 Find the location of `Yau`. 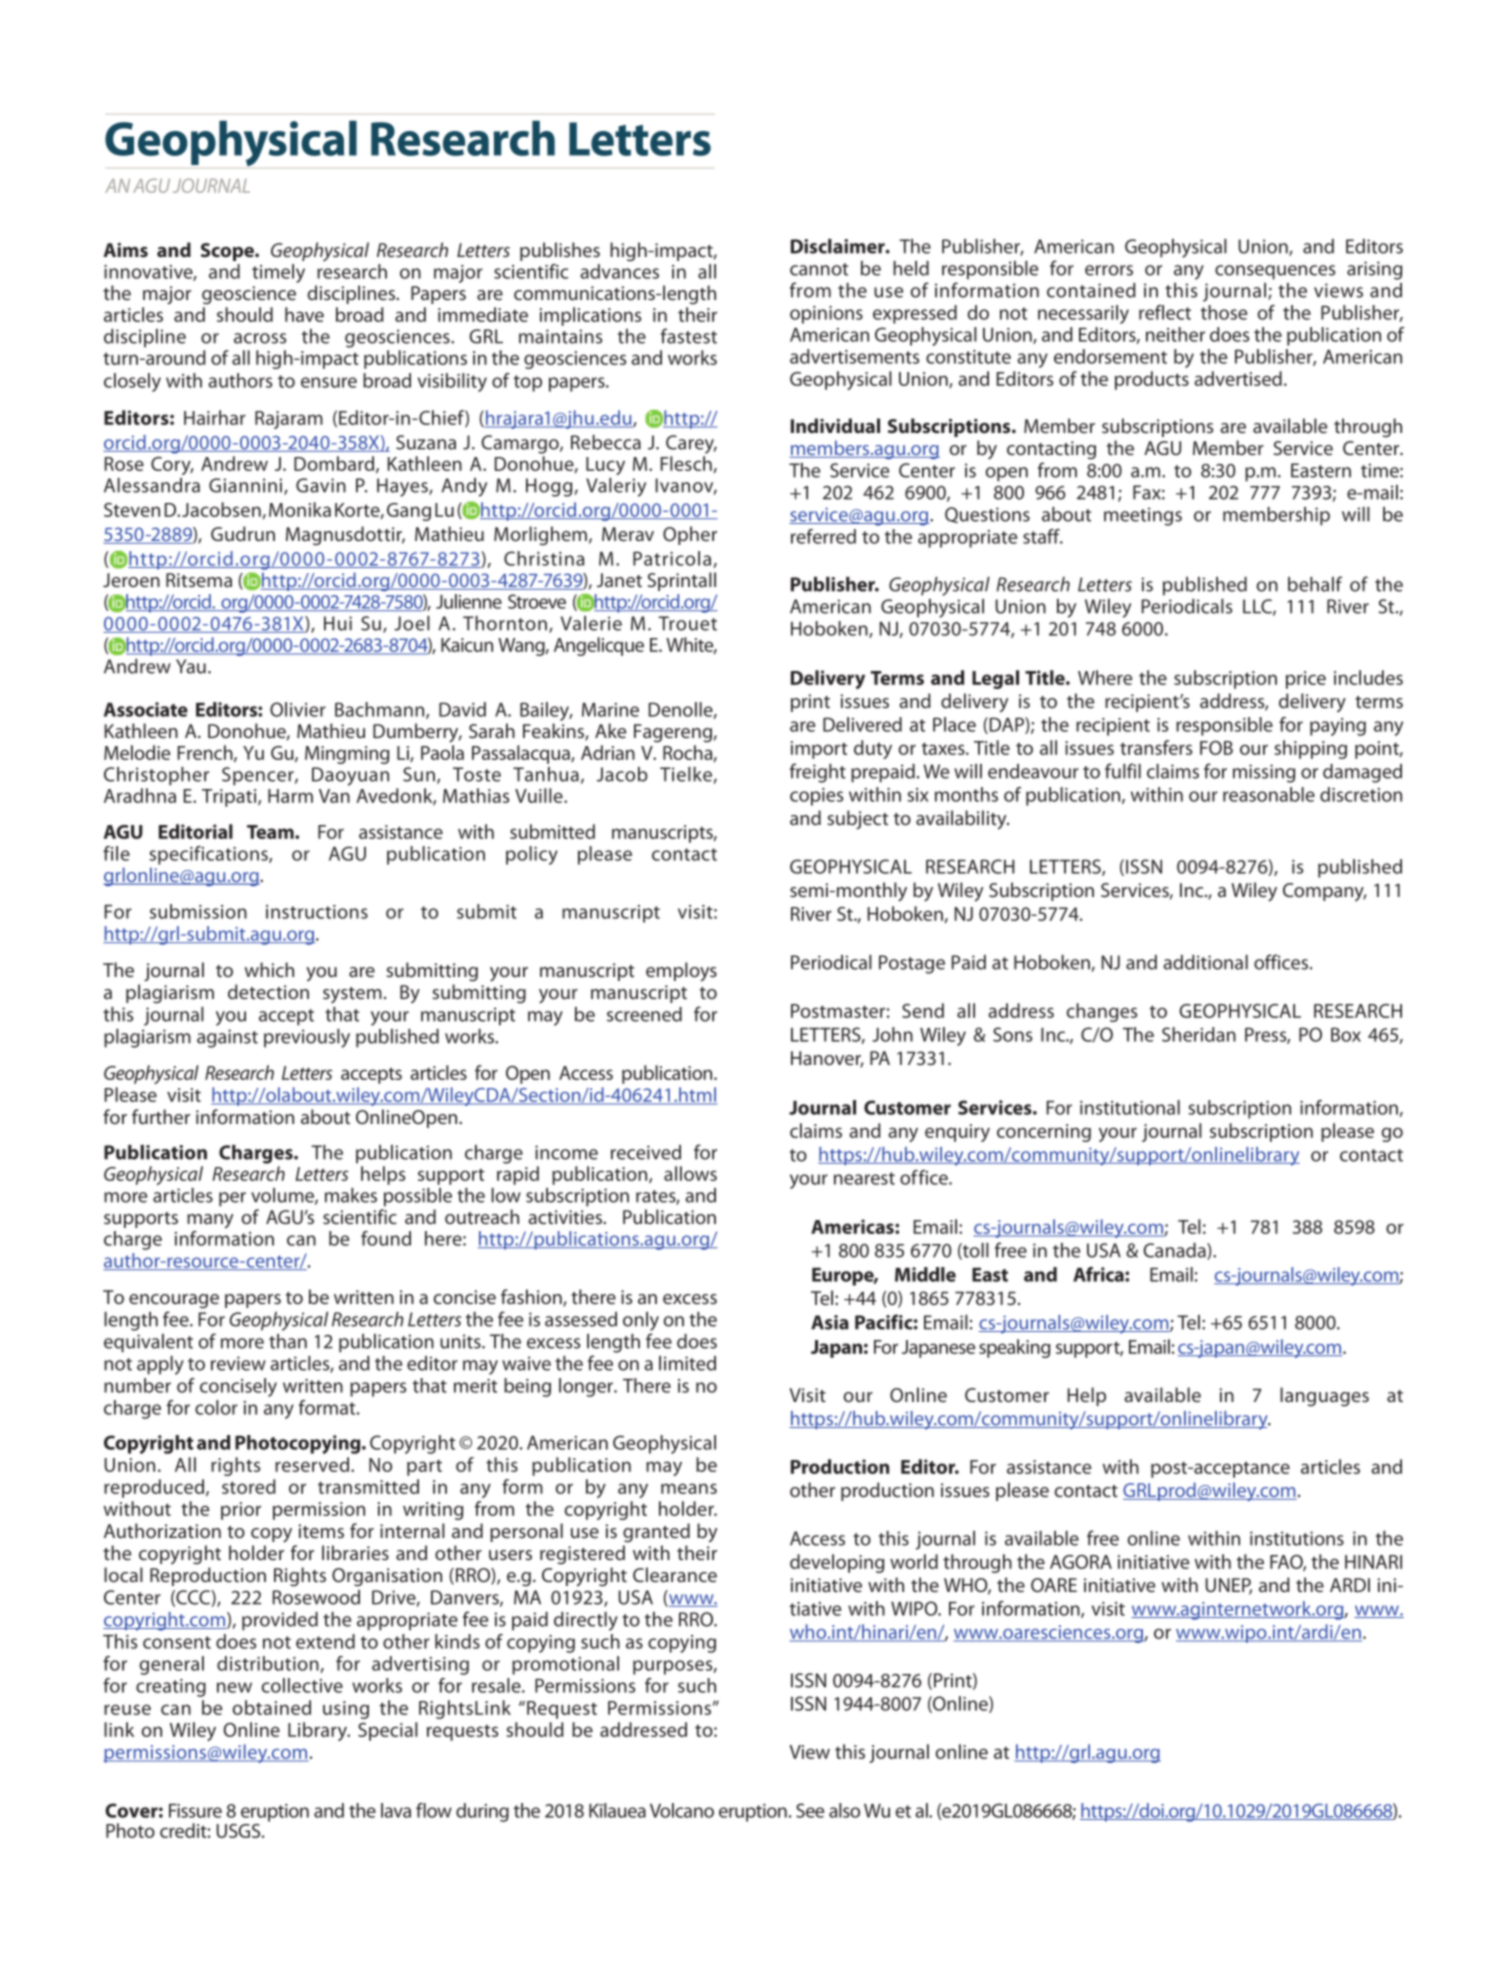

Yau is located at coordinates (191, 666).
